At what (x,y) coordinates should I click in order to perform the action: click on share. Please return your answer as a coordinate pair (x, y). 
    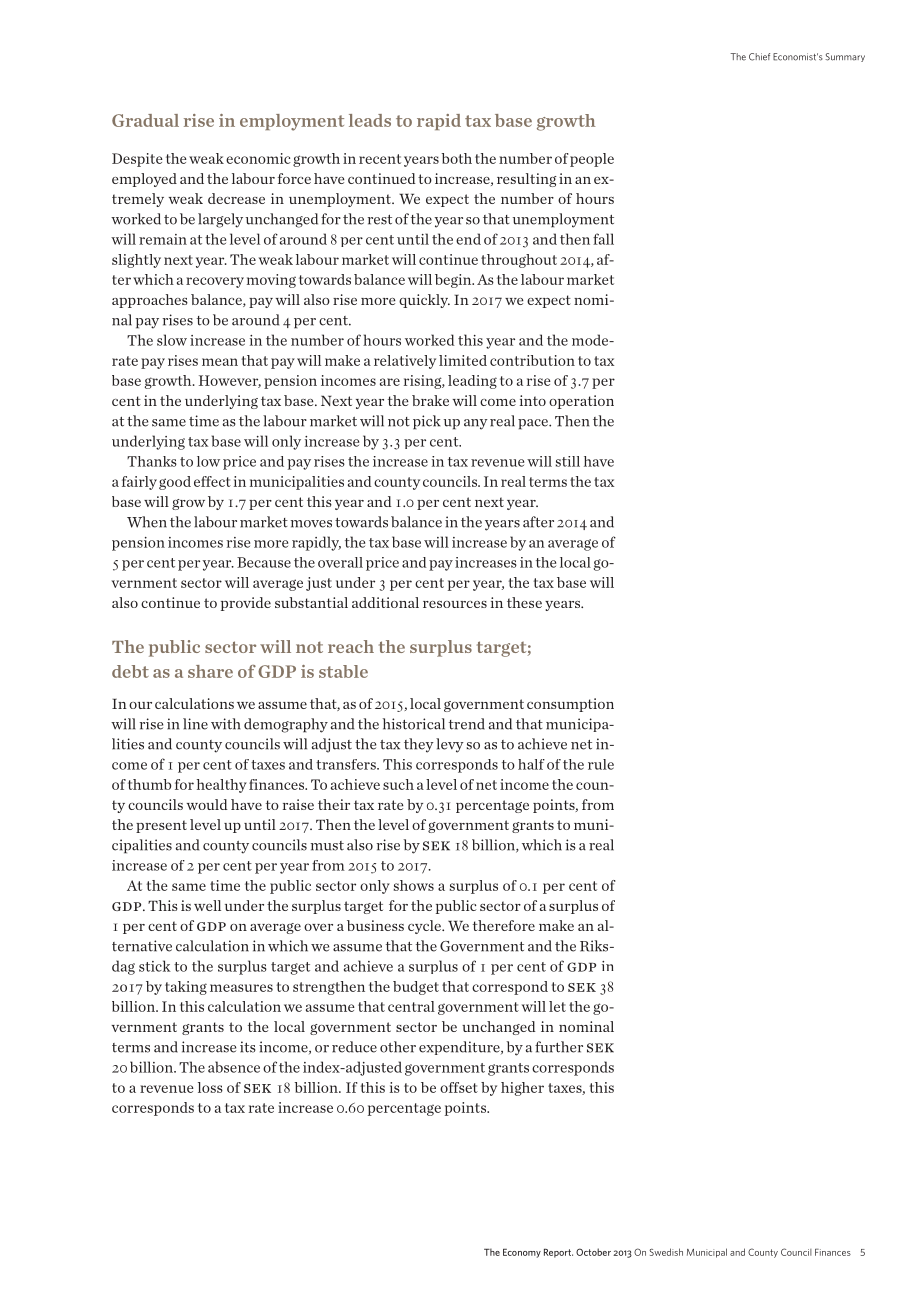
    Looking at the image, I should click on (210, 671).
